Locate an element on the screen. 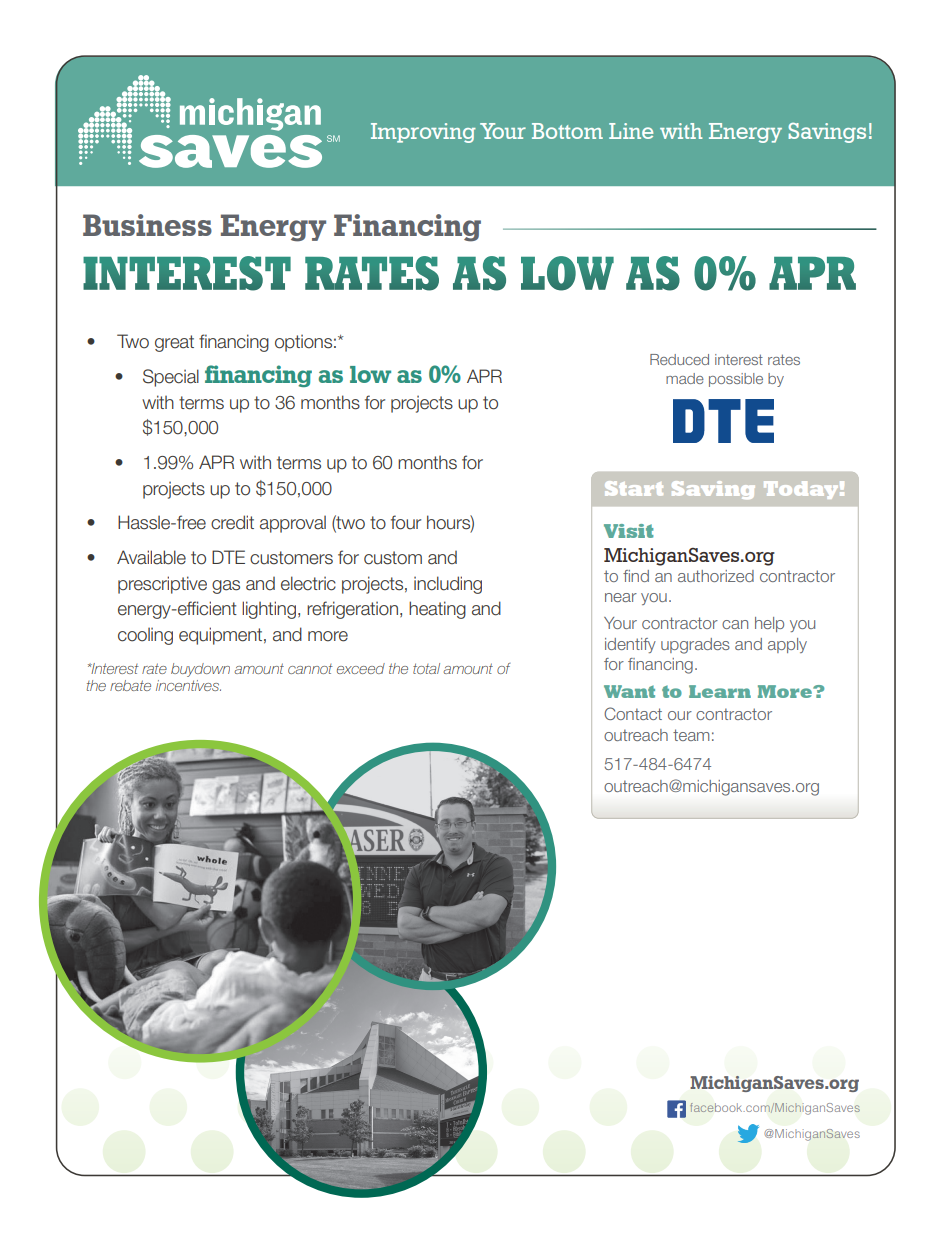  Business is located at coordinates (147, 225).
